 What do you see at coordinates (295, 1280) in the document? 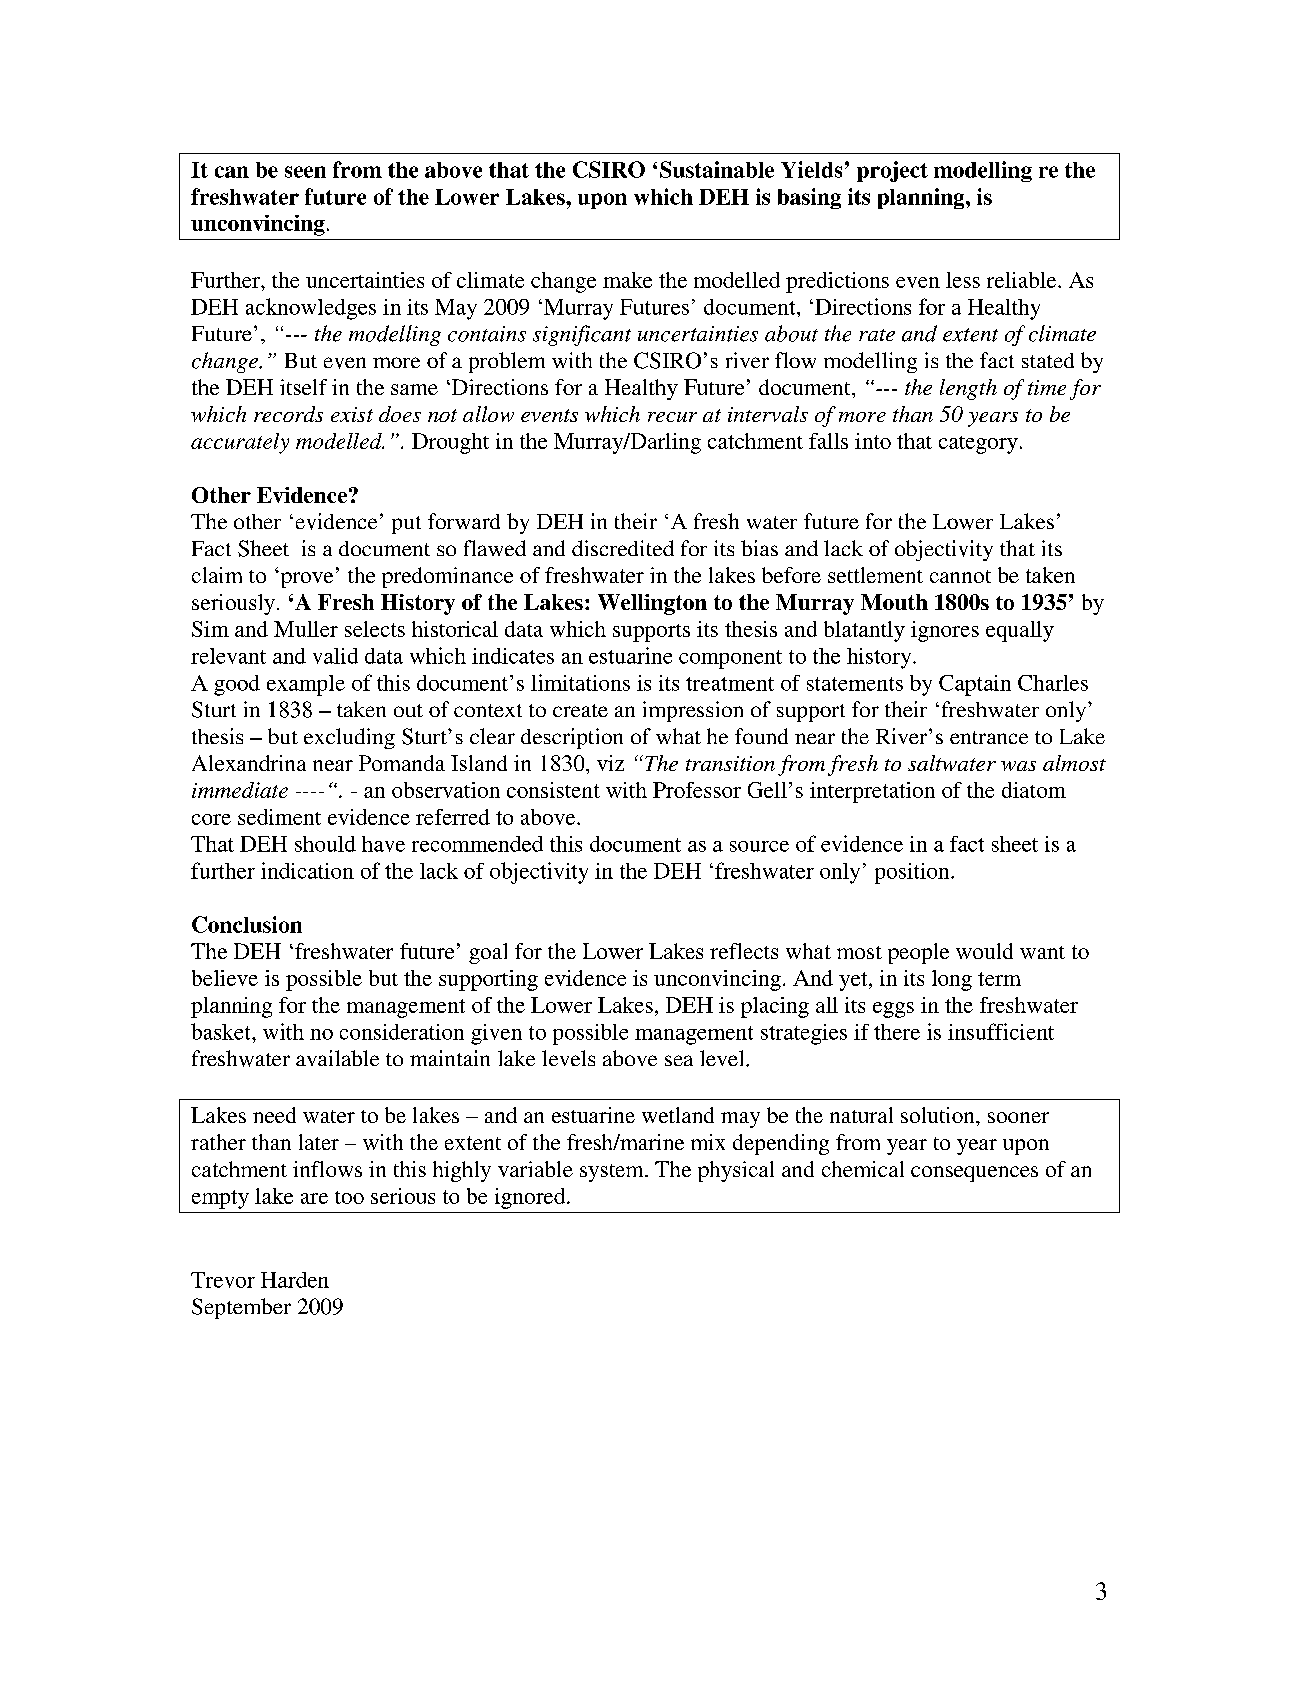
I see `Harden` at bounding box center [295, 1280].
